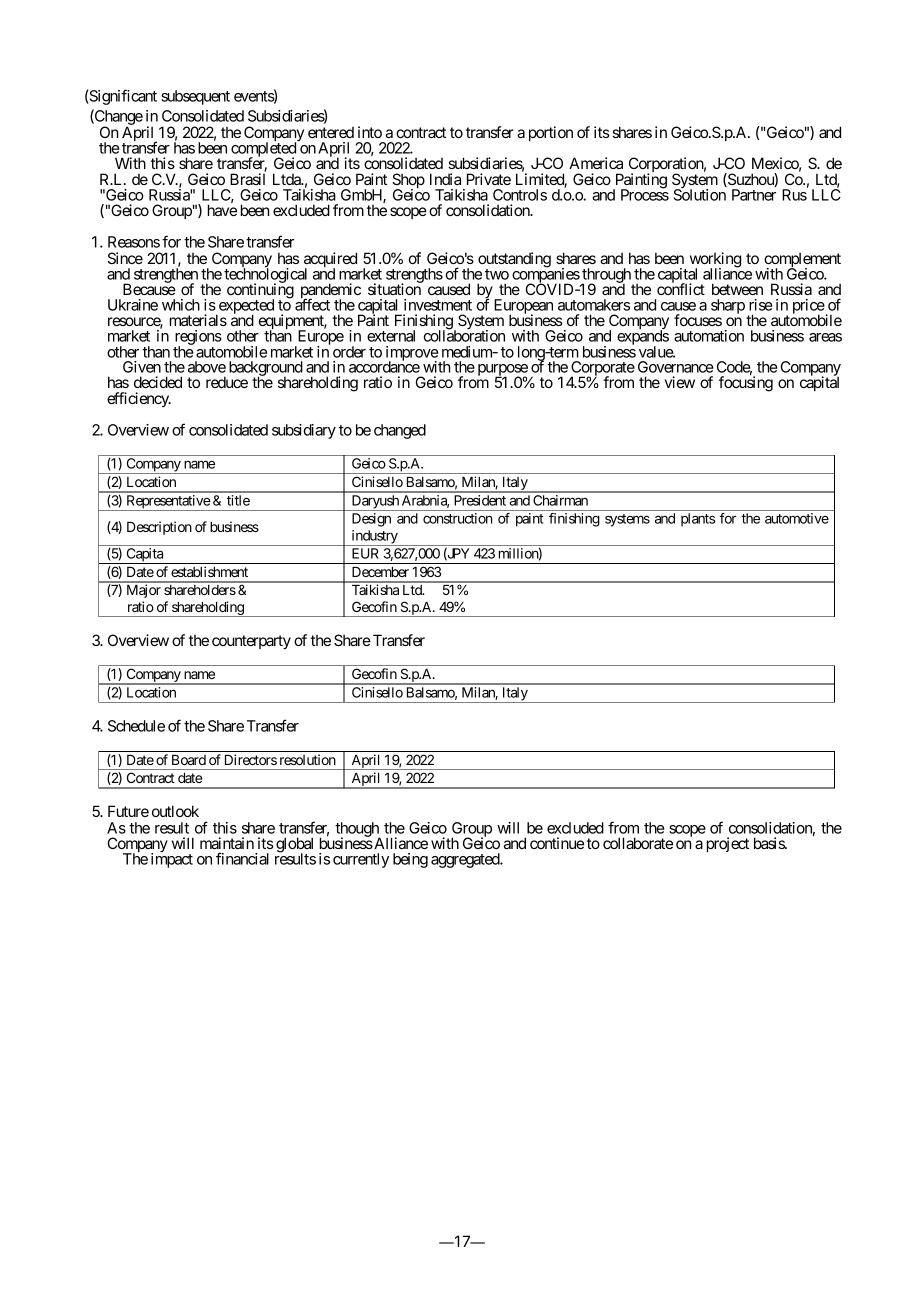 Image resolution: width=924 pixels, height=1308 pixels. Describe the element at coordinates (698, 520) in the screenshot. I see `plants` at that location.
